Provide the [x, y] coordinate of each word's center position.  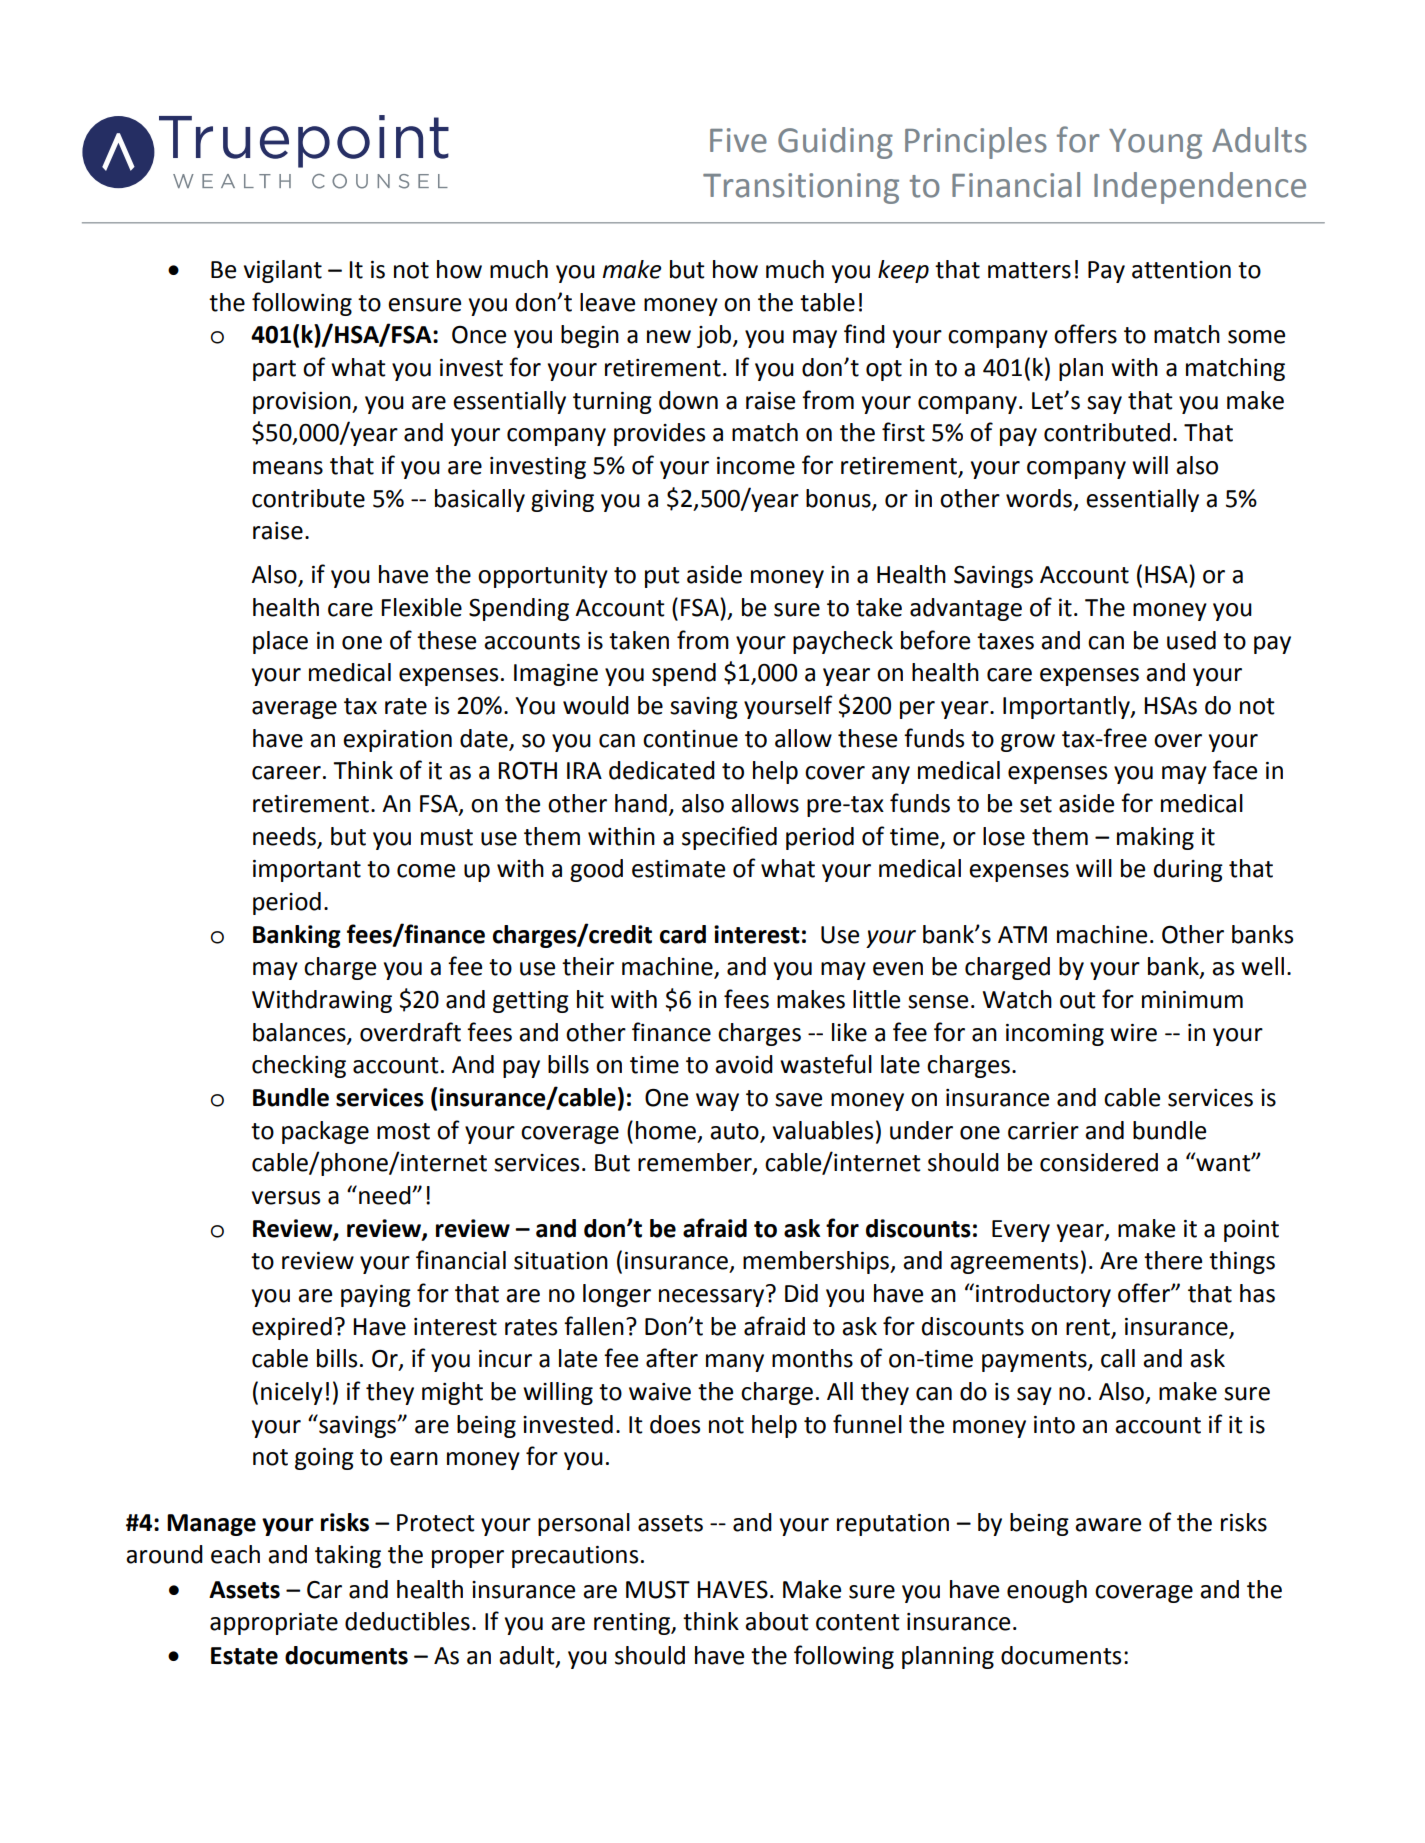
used [1191, 640]
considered [1099, 1162]
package [325, 1132]
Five [738, 140]
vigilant [283, 271]
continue [690, 739]
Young [1155, 144]
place [280, 642]
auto [734, 1131]
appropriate [274, 1624]
